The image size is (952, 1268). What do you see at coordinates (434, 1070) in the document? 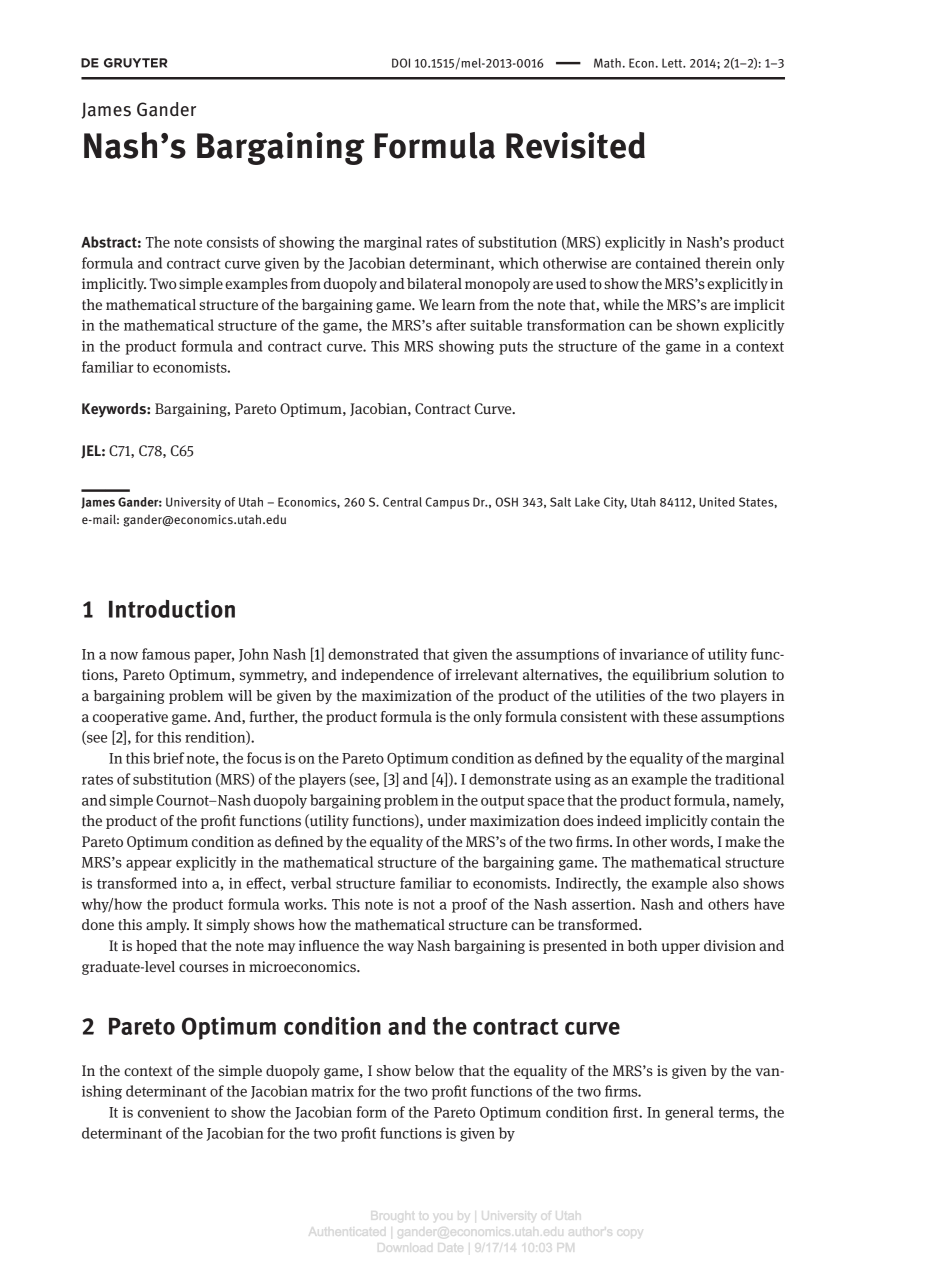
I see `below` at bounding box center [434, 1070].
